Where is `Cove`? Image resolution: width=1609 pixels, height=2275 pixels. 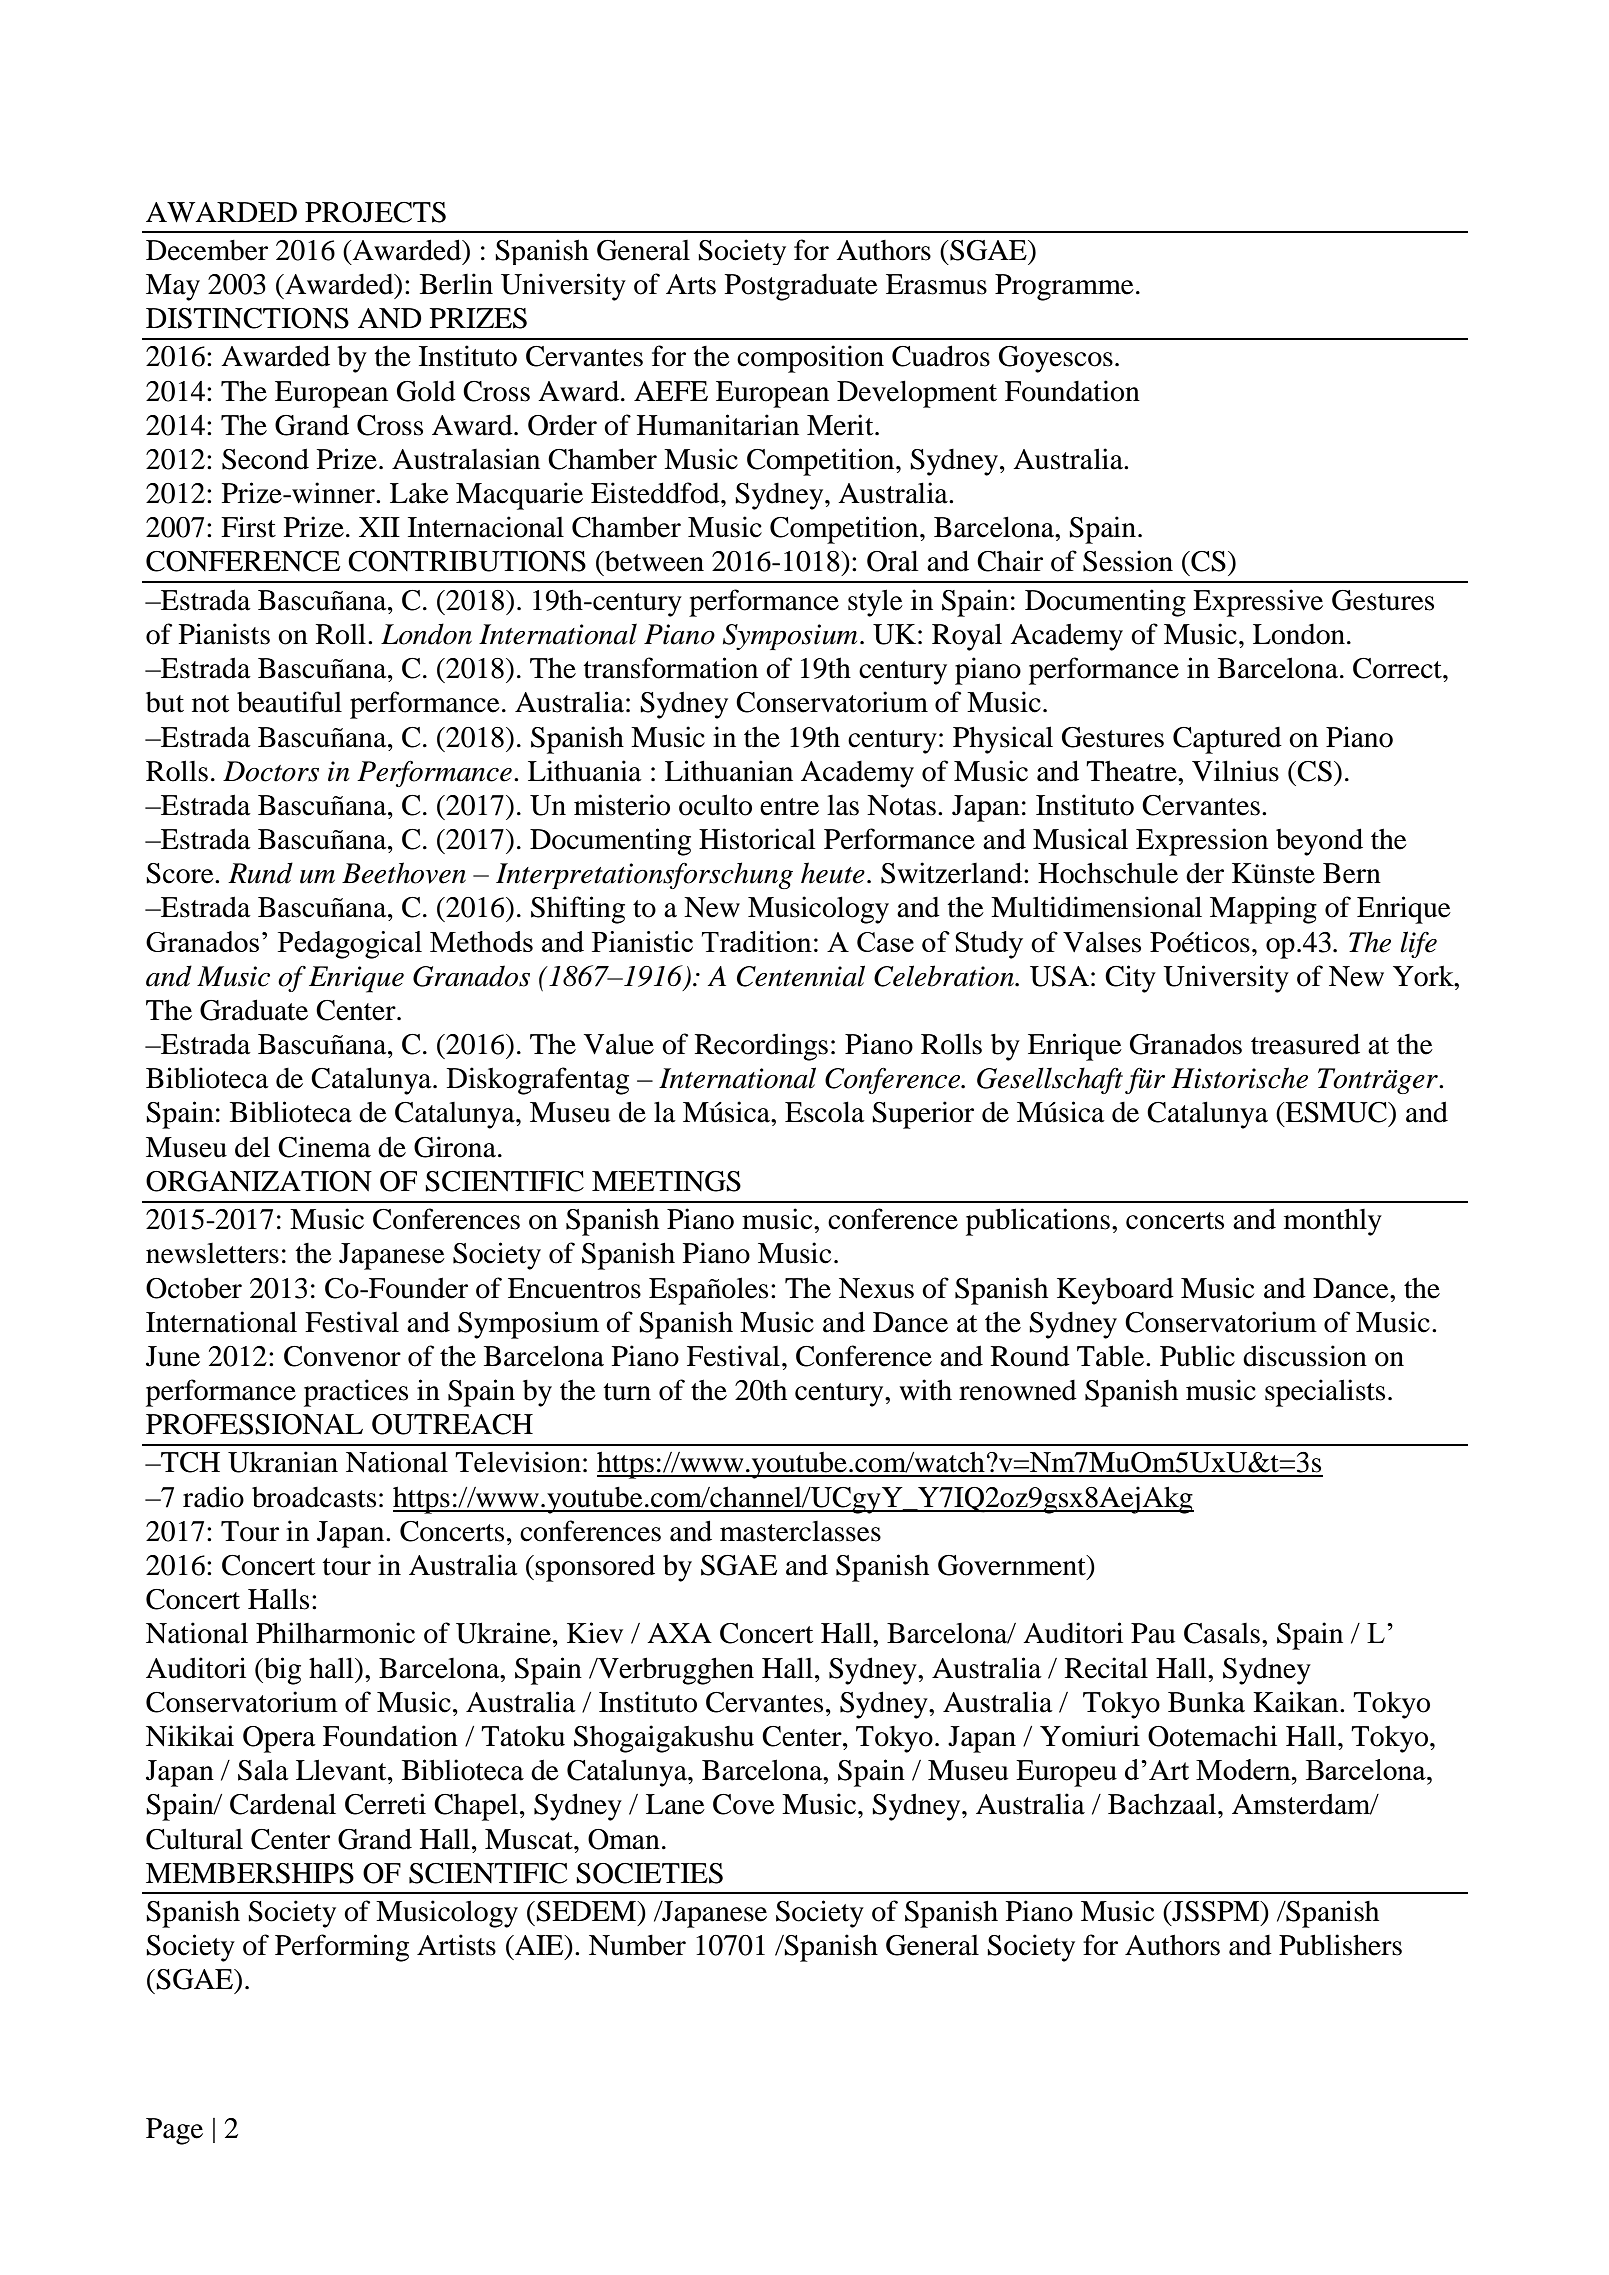
Cove is located at coordinates (744, 1804).
